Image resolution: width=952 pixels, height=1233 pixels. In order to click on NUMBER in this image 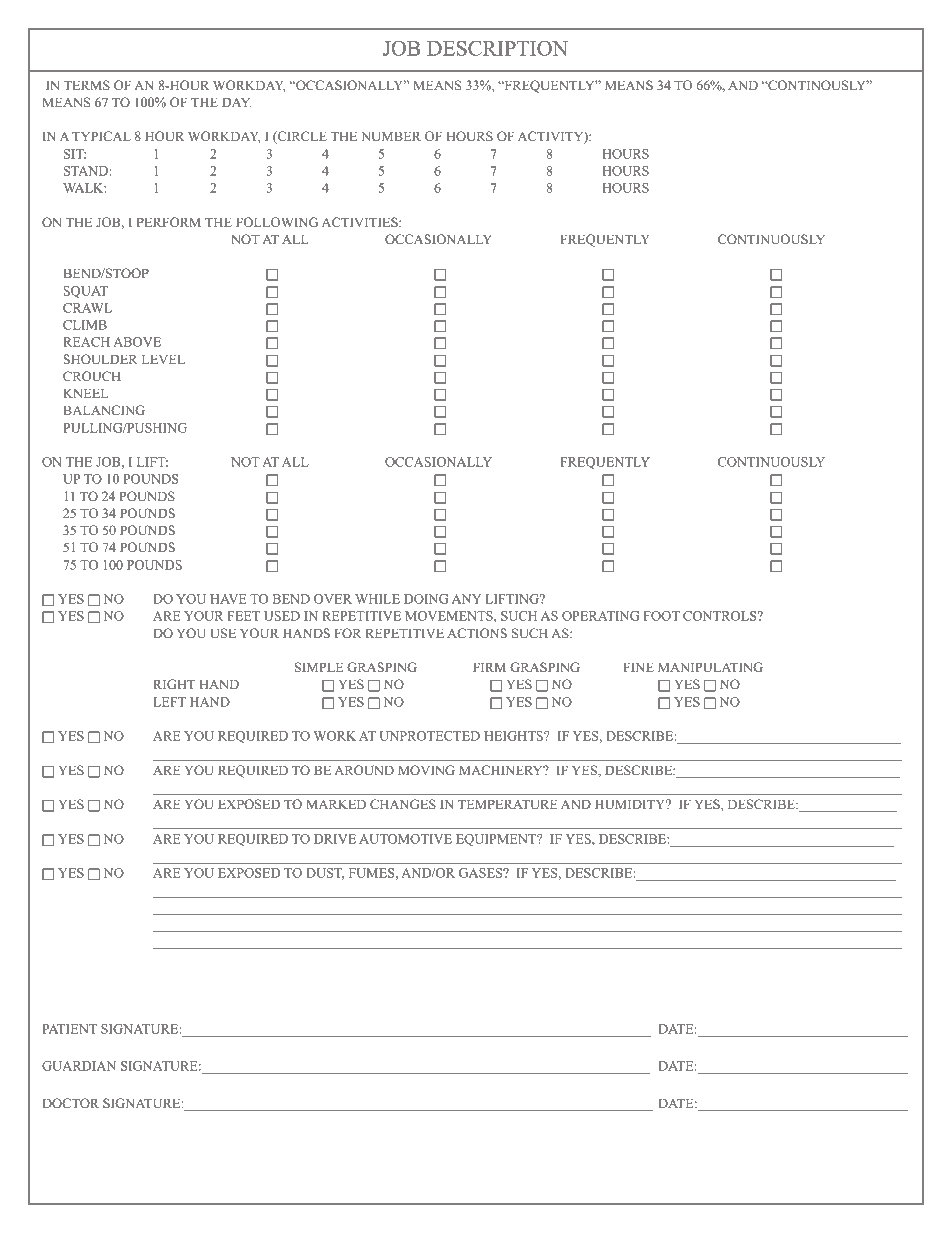, I will do `click(391, 136)`.
